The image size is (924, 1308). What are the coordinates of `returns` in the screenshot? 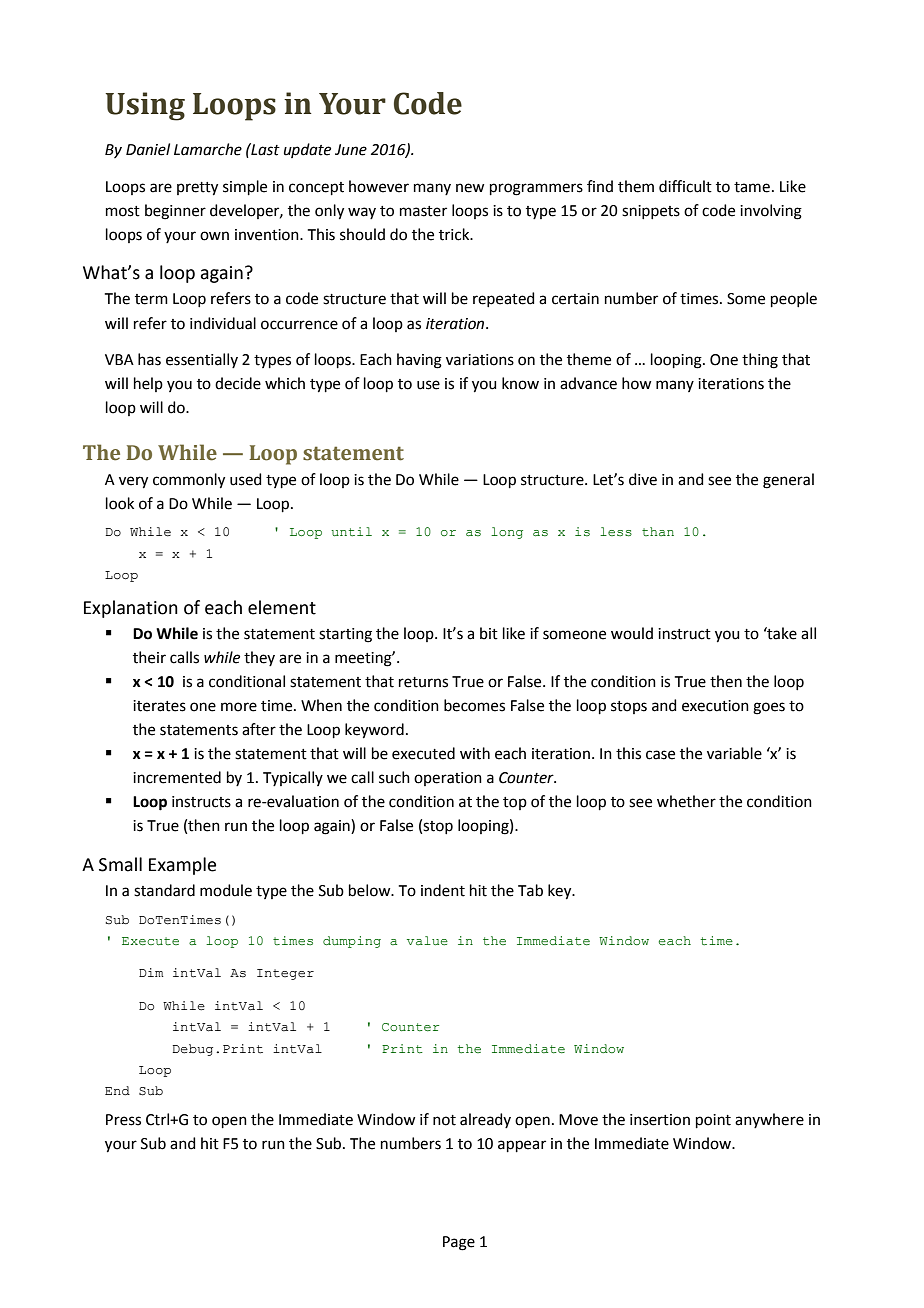 It's located at (423, 682).
